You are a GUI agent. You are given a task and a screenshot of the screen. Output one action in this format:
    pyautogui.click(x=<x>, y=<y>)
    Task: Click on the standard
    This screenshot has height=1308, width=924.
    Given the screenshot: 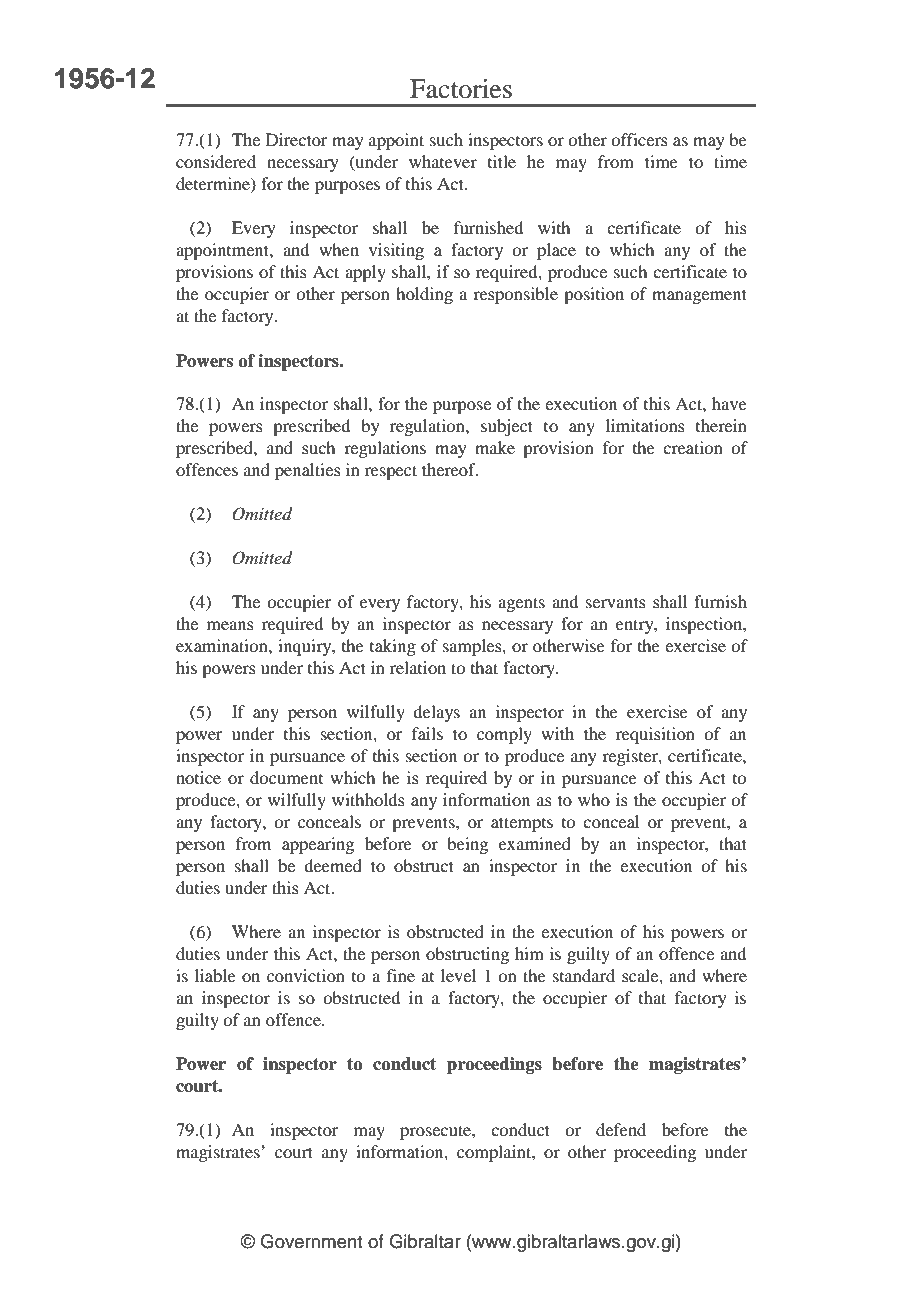 What is the action you would take?
    pyautogui.click(x=584, y=975)
